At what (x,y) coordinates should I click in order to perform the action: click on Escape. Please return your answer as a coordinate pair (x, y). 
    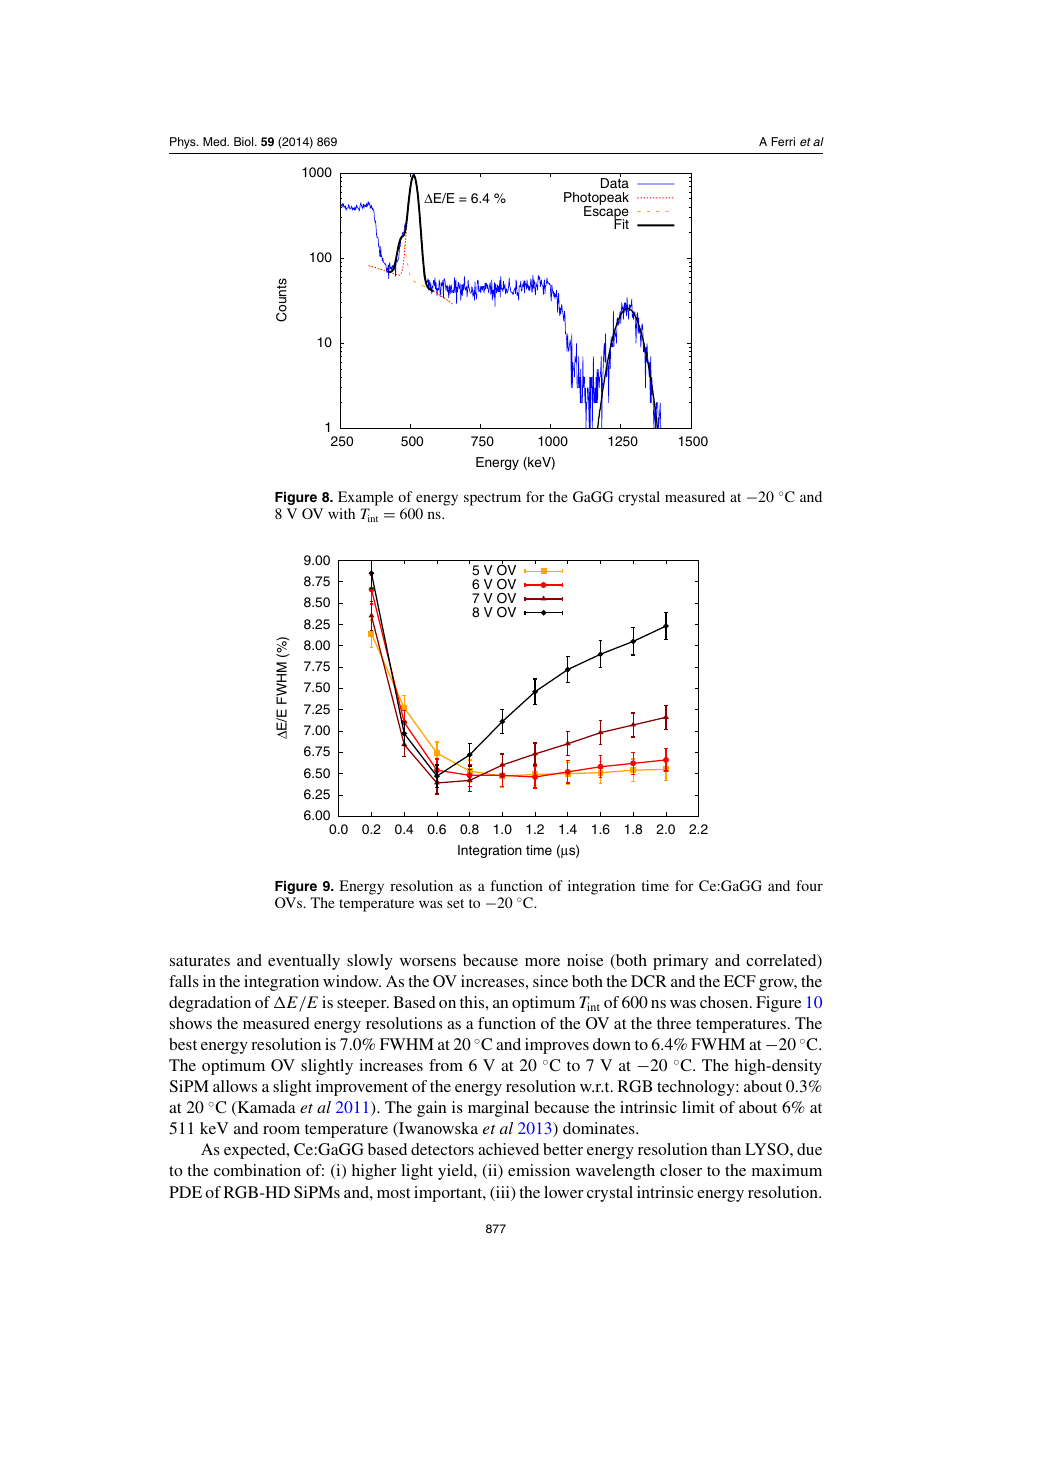
    Looking at the image, I should click on (606, 212).
